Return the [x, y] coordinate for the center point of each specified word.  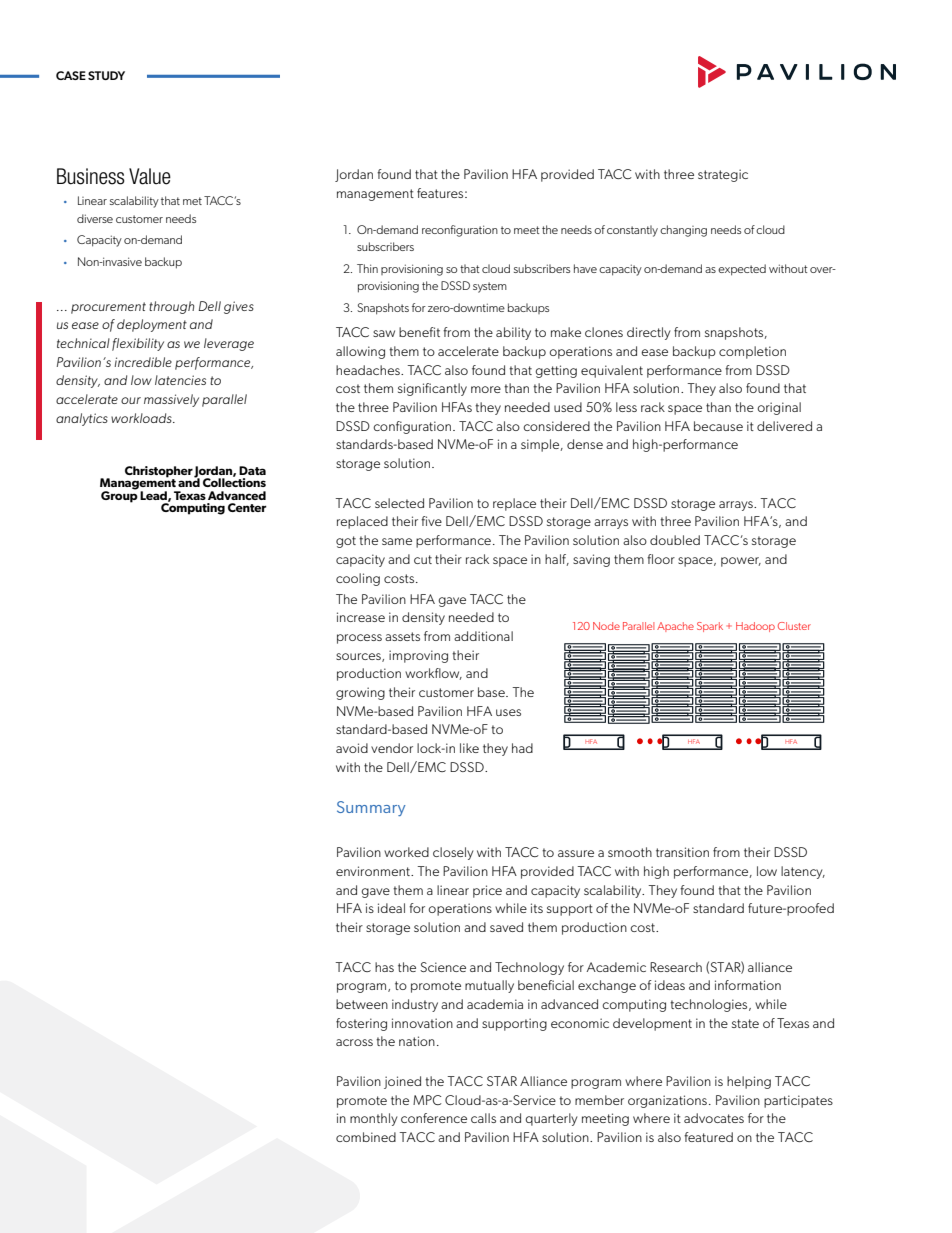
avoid [352, 748]
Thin [367, 268]
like [469, 748]
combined [366, 1137]
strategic [723, 175]
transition [682, 852]
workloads [142, 418]
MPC [427, 1100]
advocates [714, 1118]
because [718, 426]
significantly [432, 389]
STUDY [106, 75]
